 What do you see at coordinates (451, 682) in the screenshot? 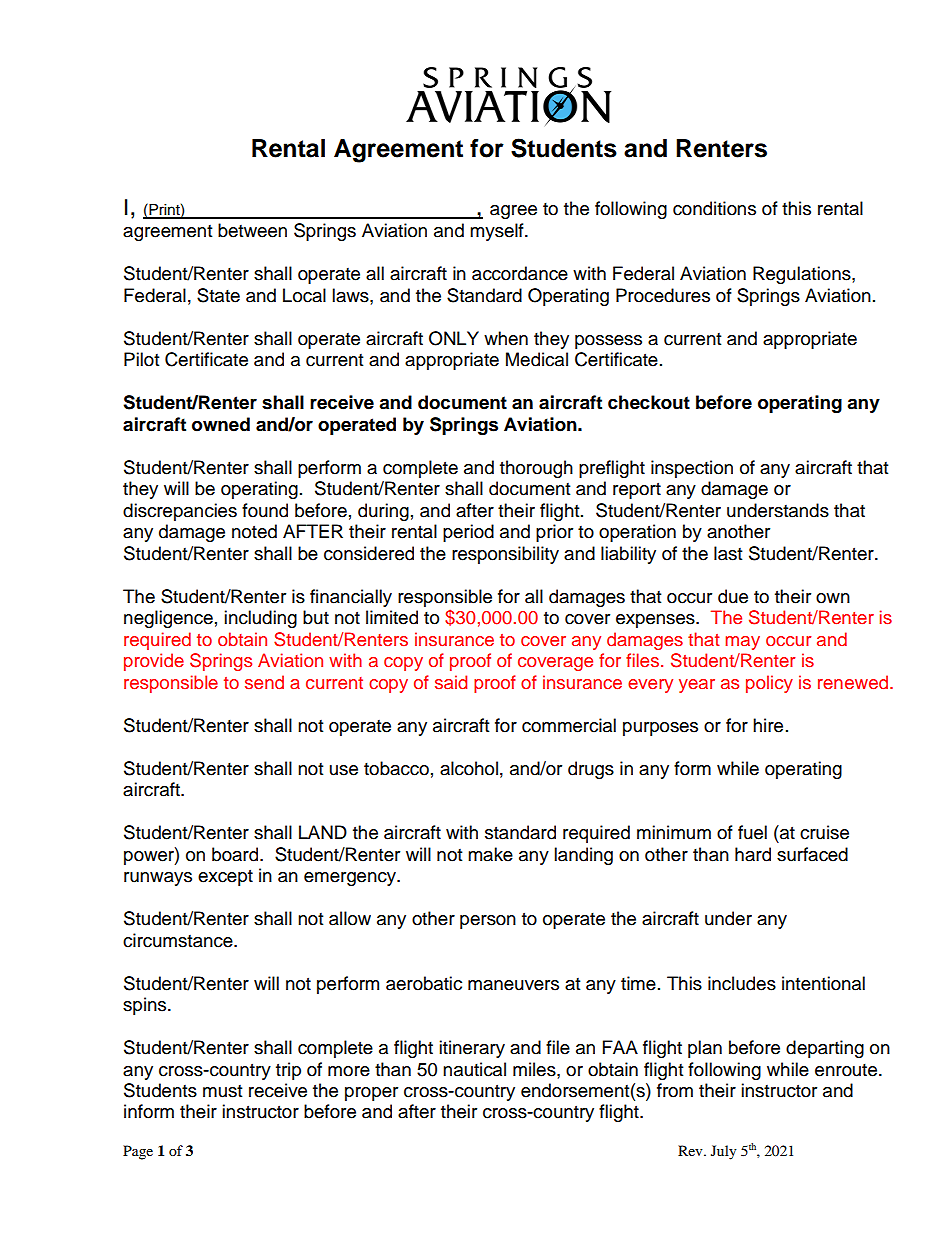
I see `said` at bounding box center [451, 682].
